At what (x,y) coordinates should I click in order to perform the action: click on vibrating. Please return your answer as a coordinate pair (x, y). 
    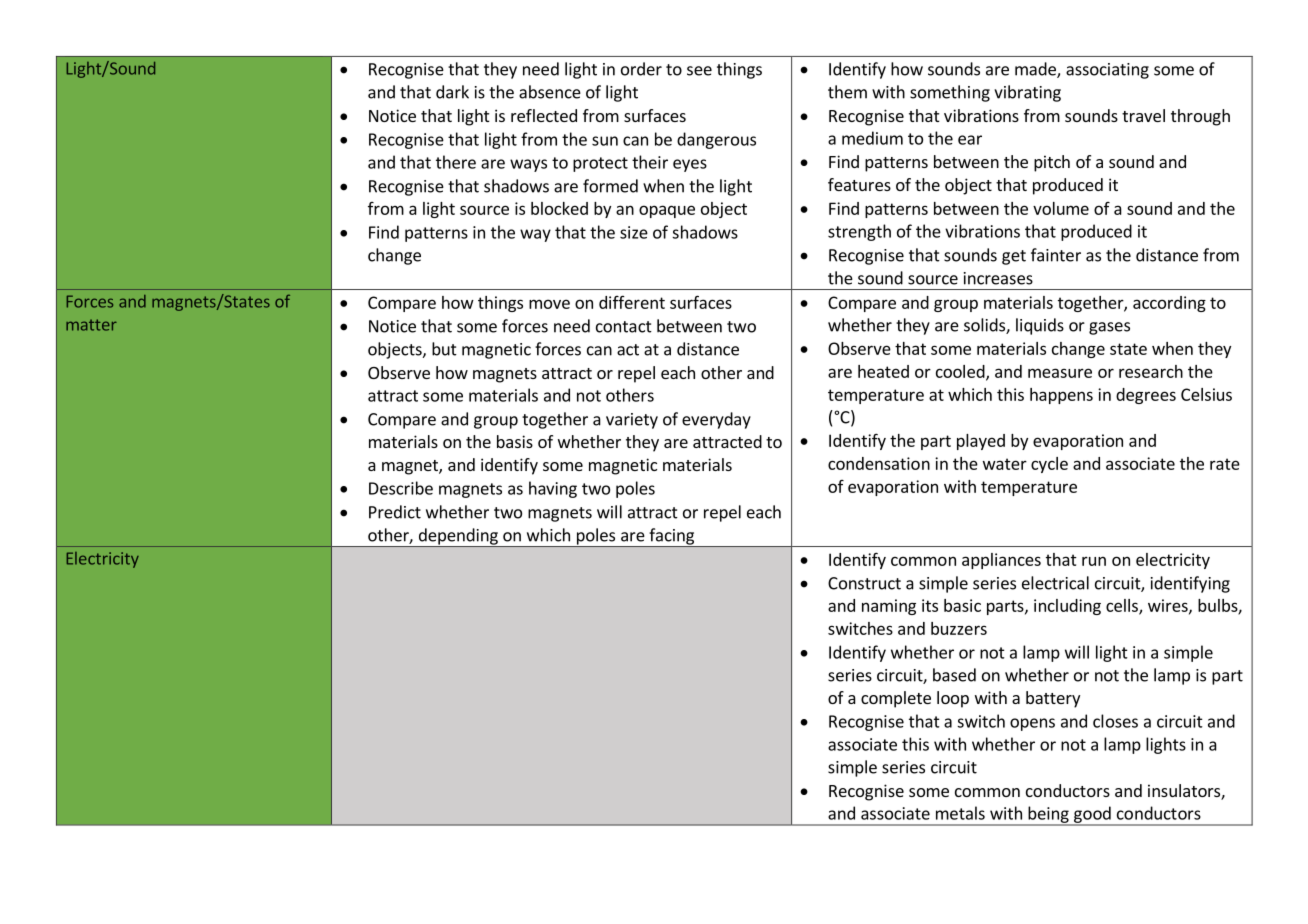
    Looking at the image, I should click on (1027, 93).
